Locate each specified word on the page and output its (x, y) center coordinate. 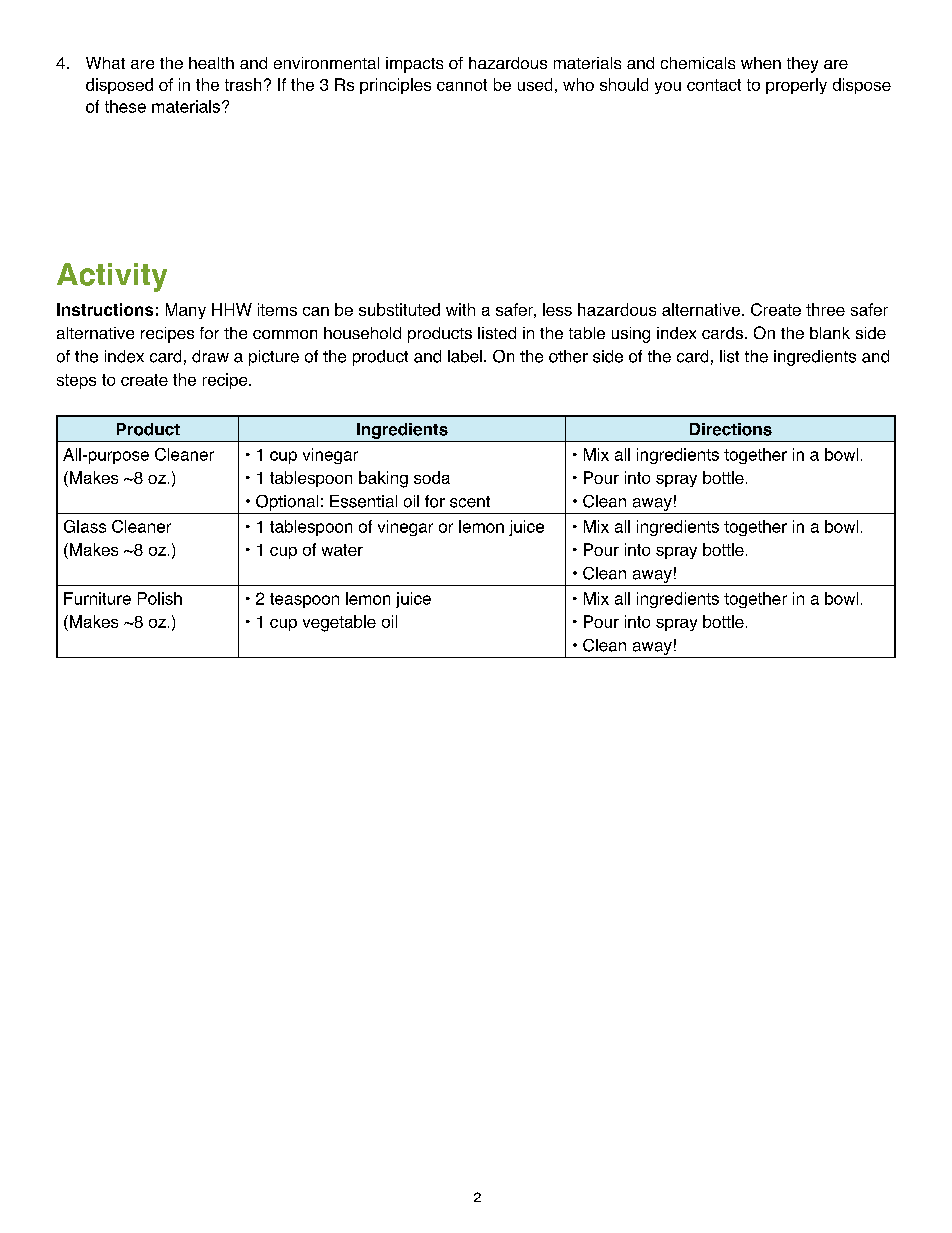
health (211, 63)
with (460, 309)
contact (714, 85)
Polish (160, 598)
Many (186, 311)
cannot (462, 85)
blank (830, 333)
